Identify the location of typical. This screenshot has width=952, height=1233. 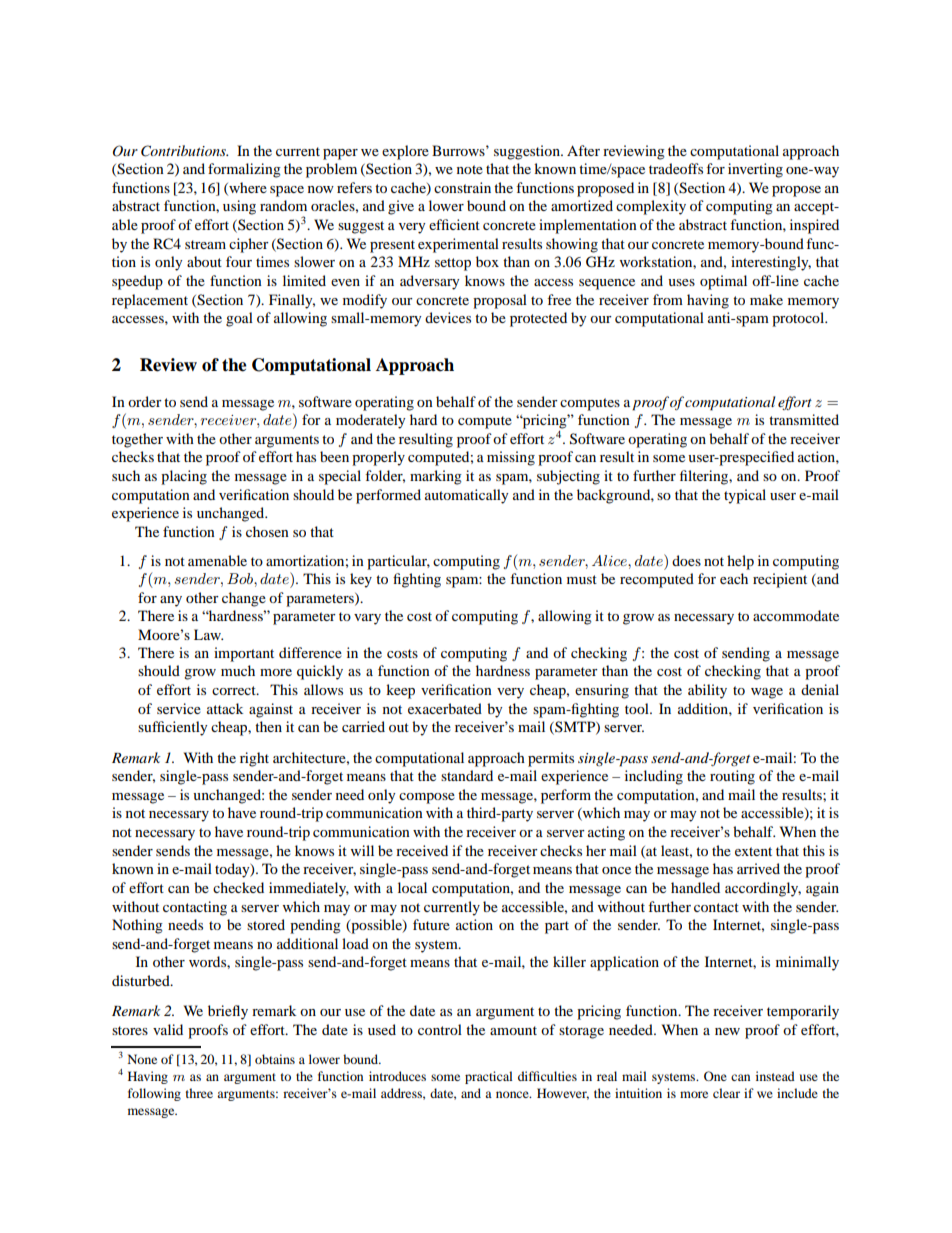
(745, 496).
